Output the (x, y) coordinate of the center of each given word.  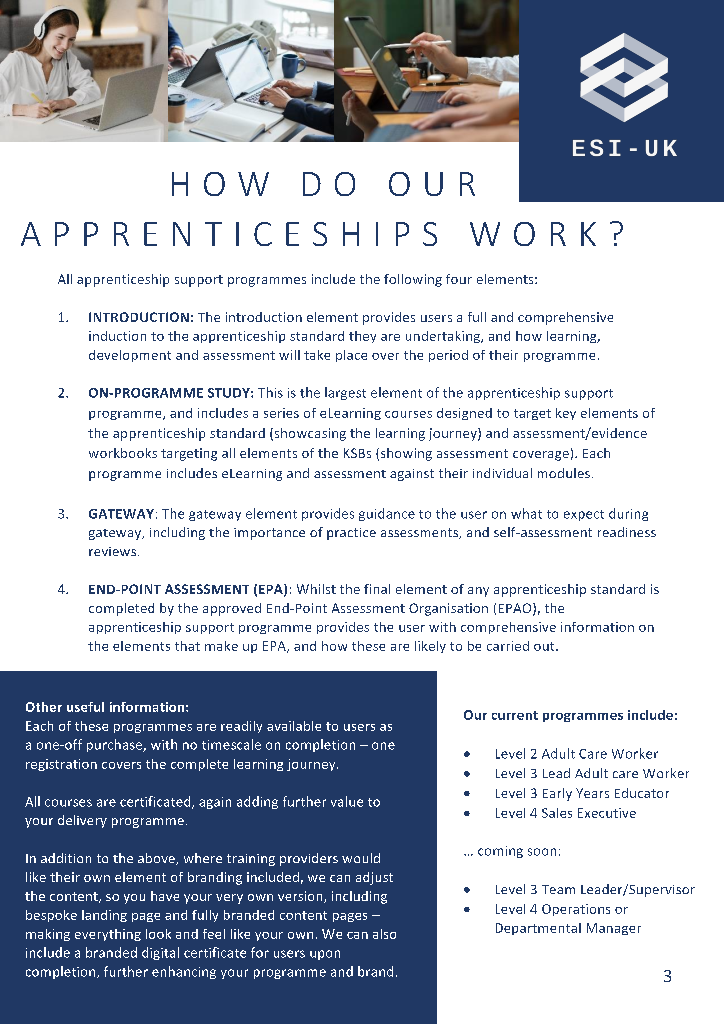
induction (117, 336)
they (362, 337)
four (459, 279)
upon (325, 955)
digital (160, 953)
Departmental (538, 929)
